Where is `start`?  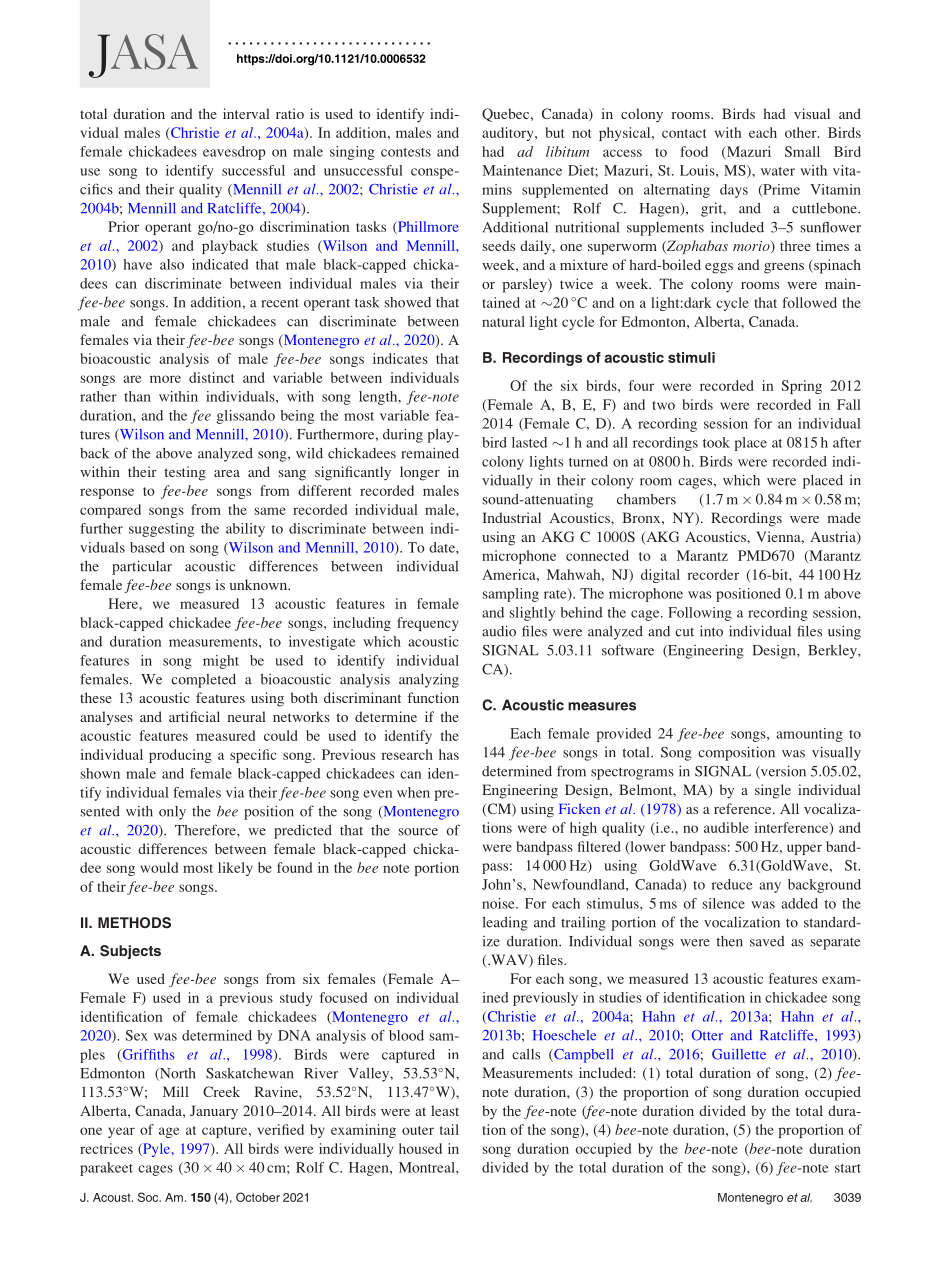
start is located at coordinates (848, 1168).
